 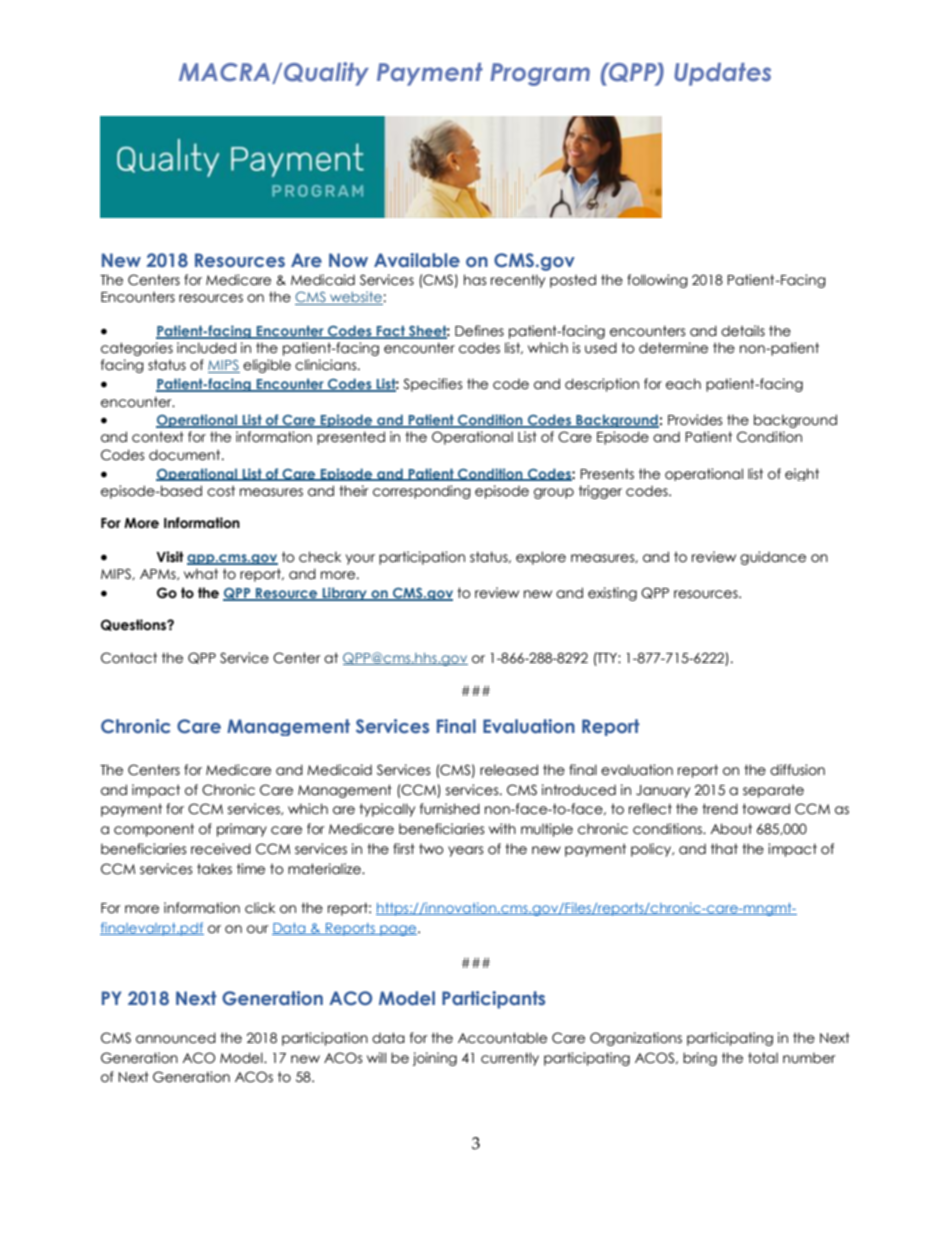 I want to click on Specifies, so click(x=433, y=385).
